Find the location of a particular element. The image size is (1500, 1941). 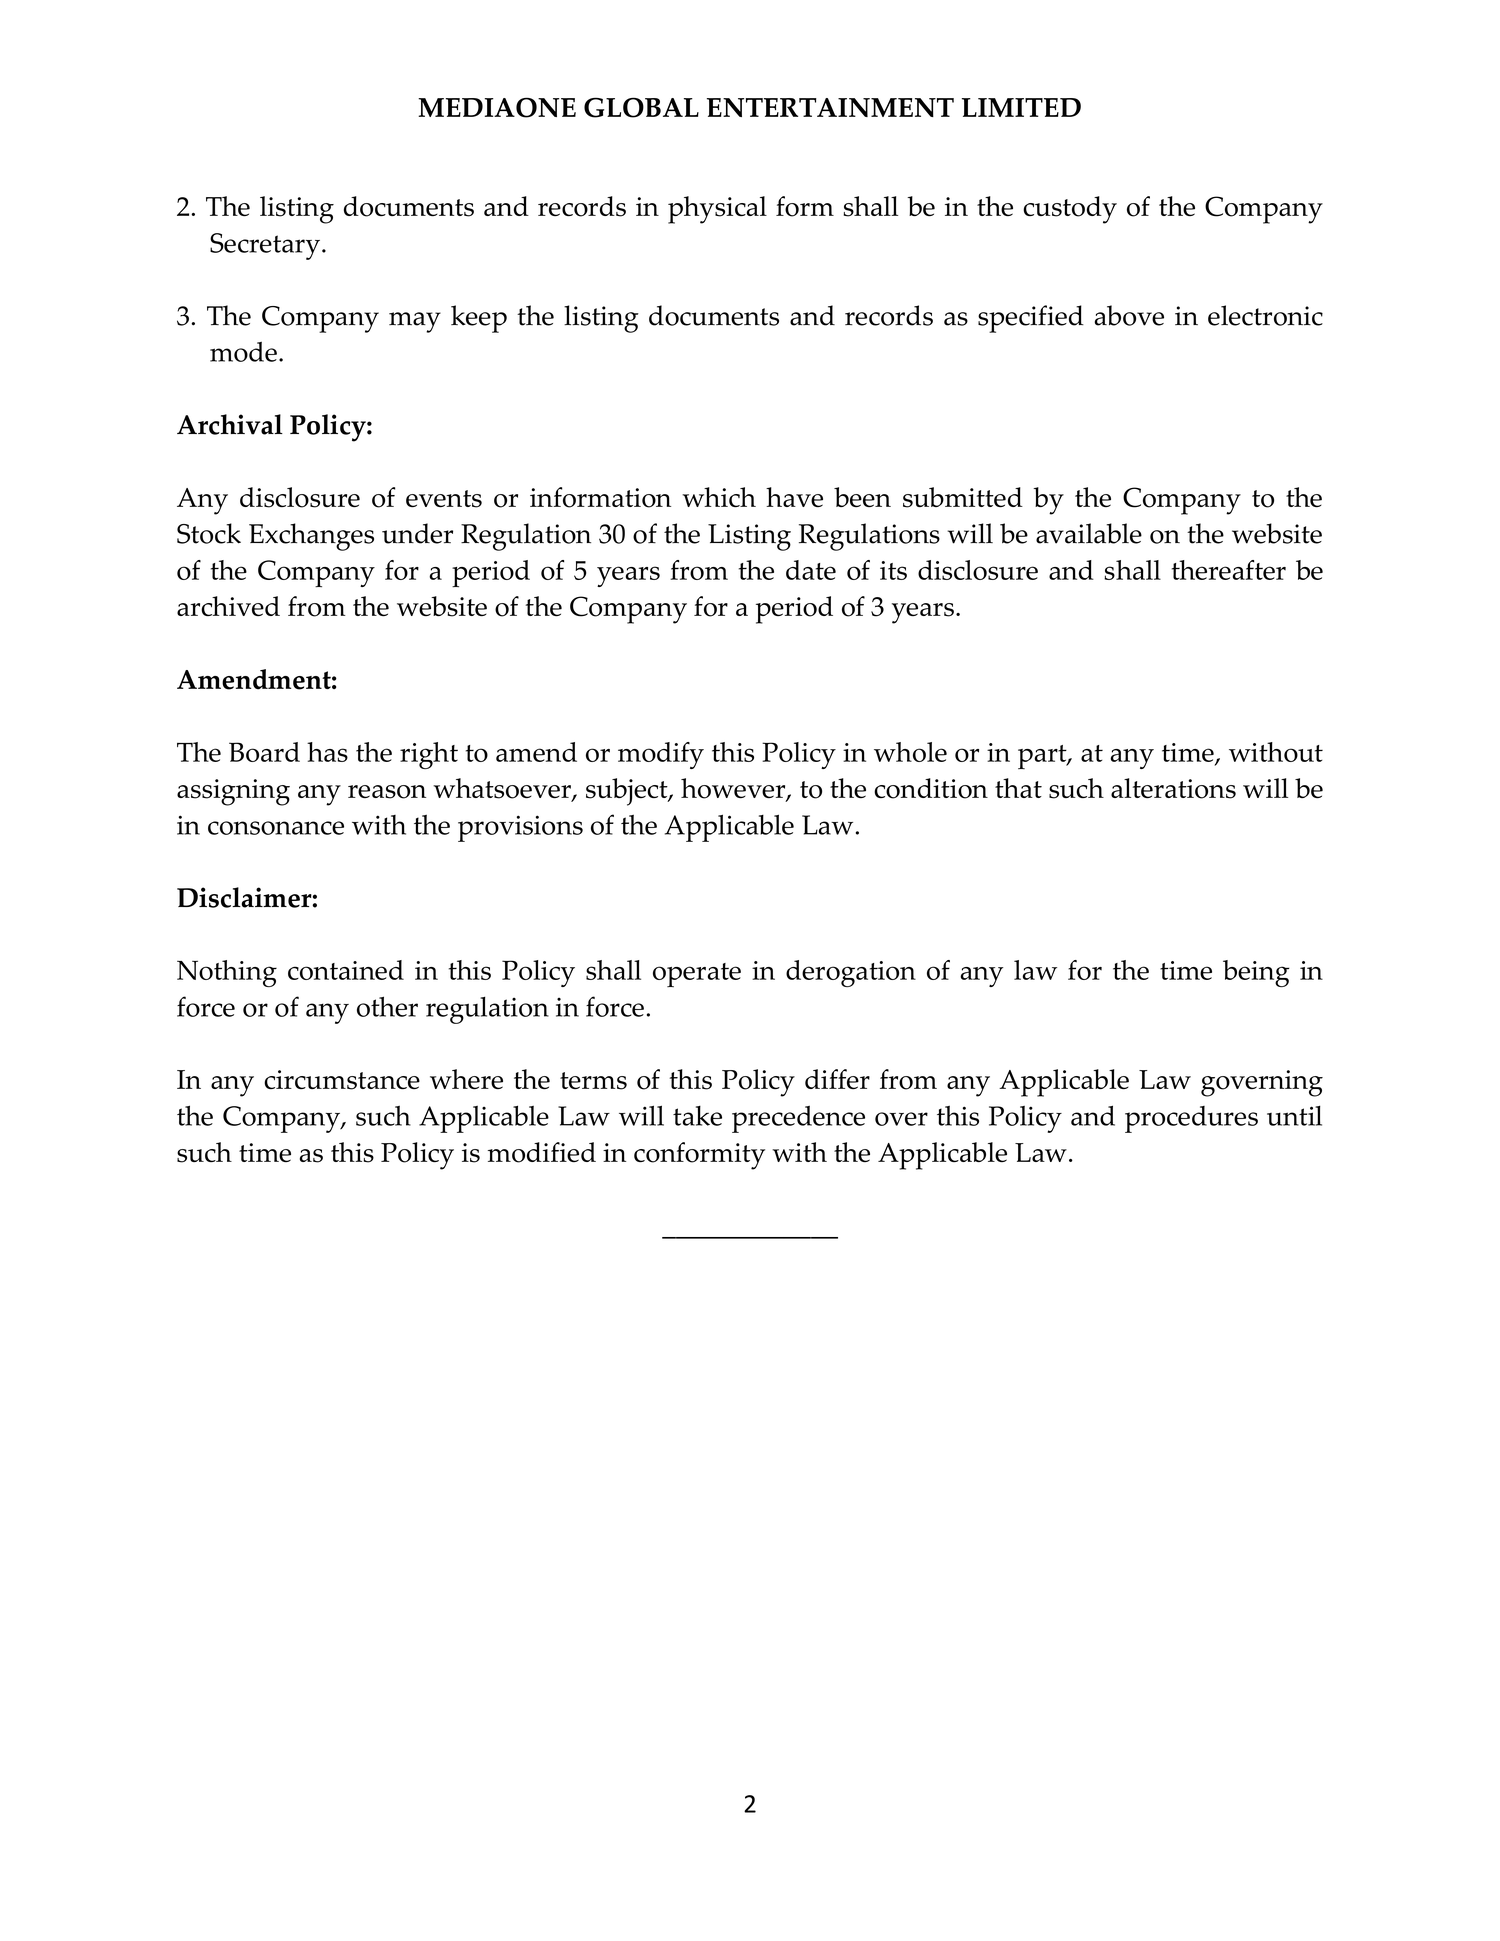

thereafter is located at coordinates (1229, 570).
